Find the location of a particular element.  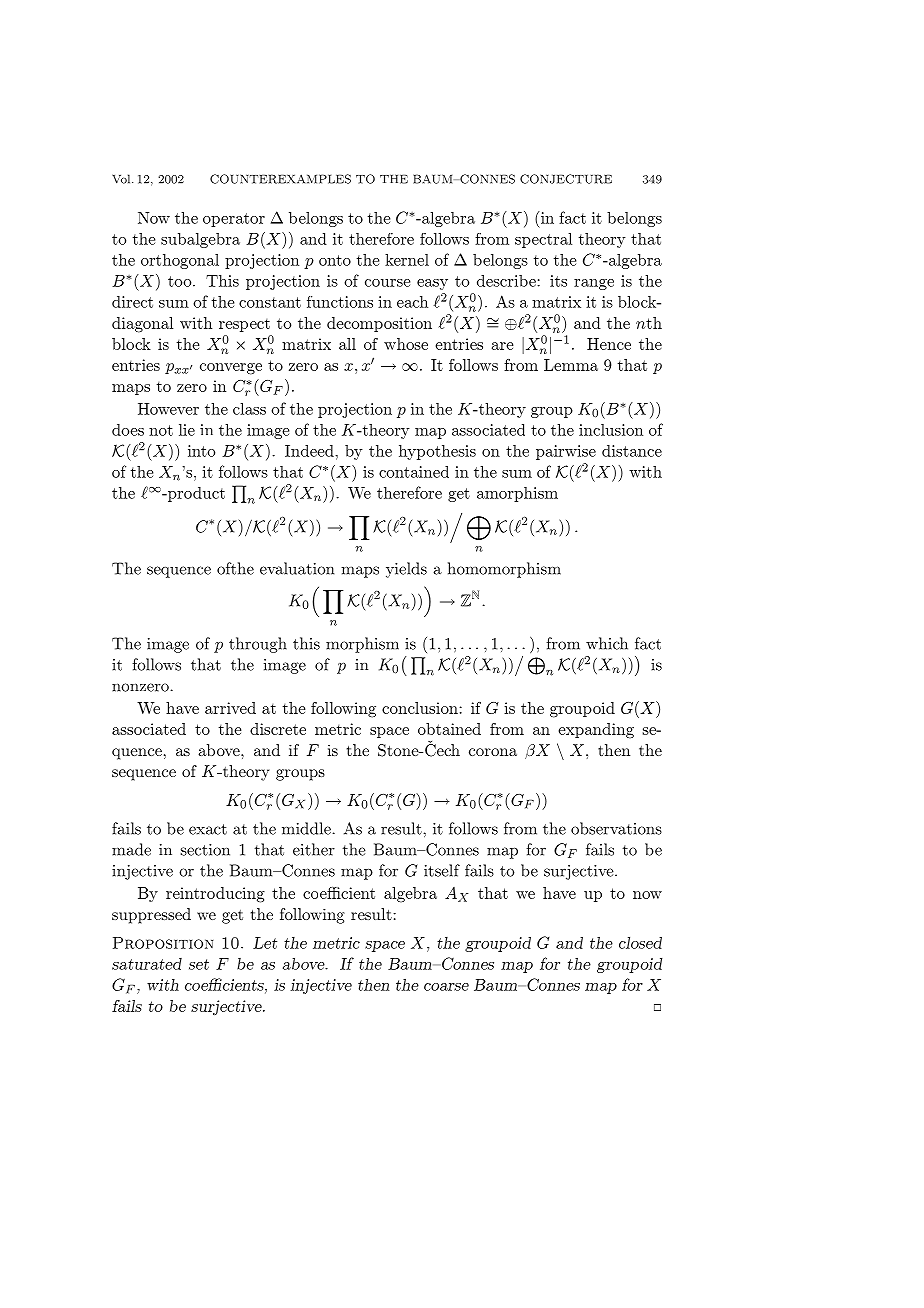

coarse is located at coordinates (446, 987).
